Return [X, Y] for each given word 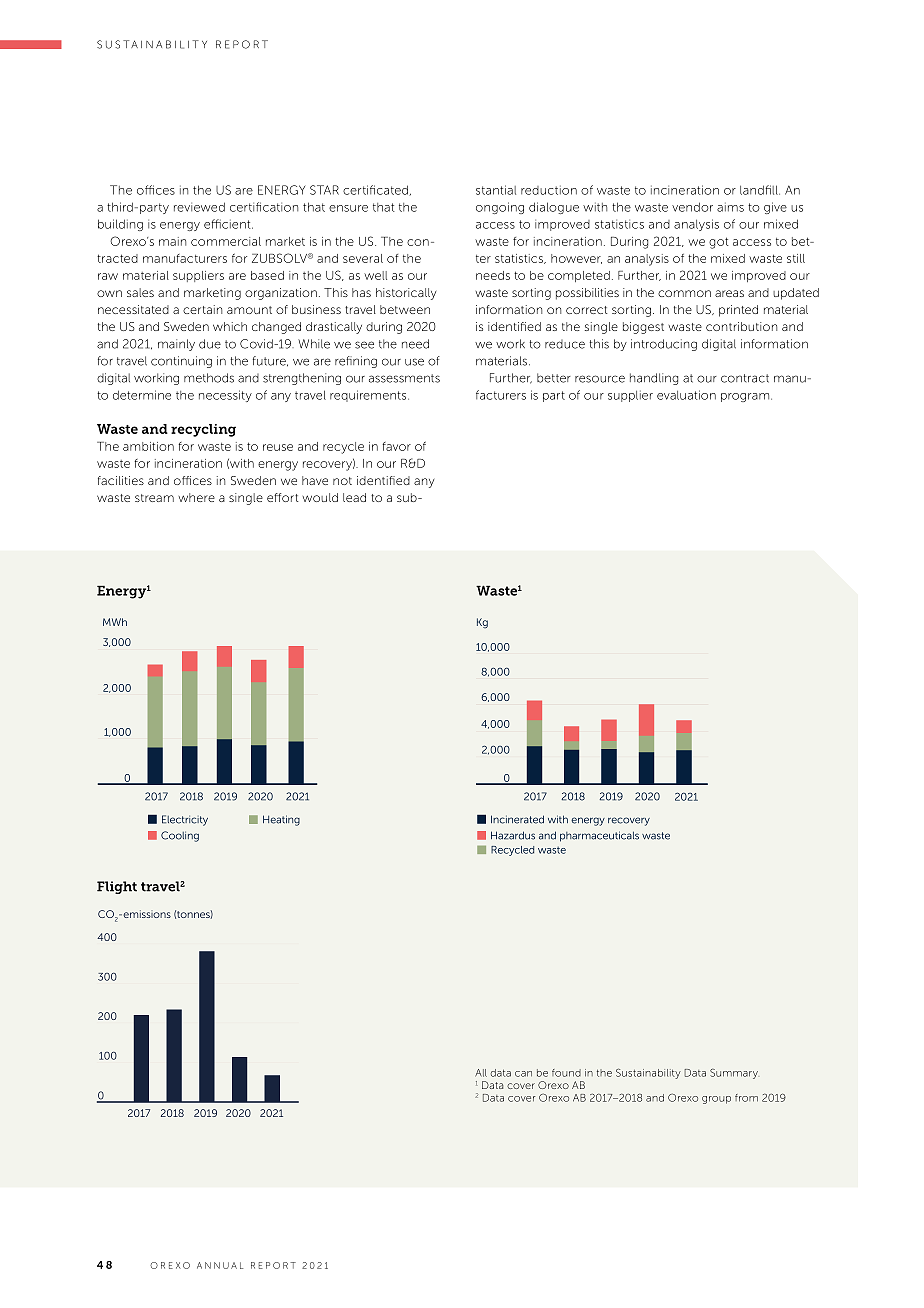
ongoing [500, 208]
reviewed [199, 207]
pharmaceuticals [599, 836]
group [716, 1100]
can [523, 1074]
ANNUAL [220, 1265]
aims [730, 207]
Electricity [185, 820]
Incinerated [517, 819]
